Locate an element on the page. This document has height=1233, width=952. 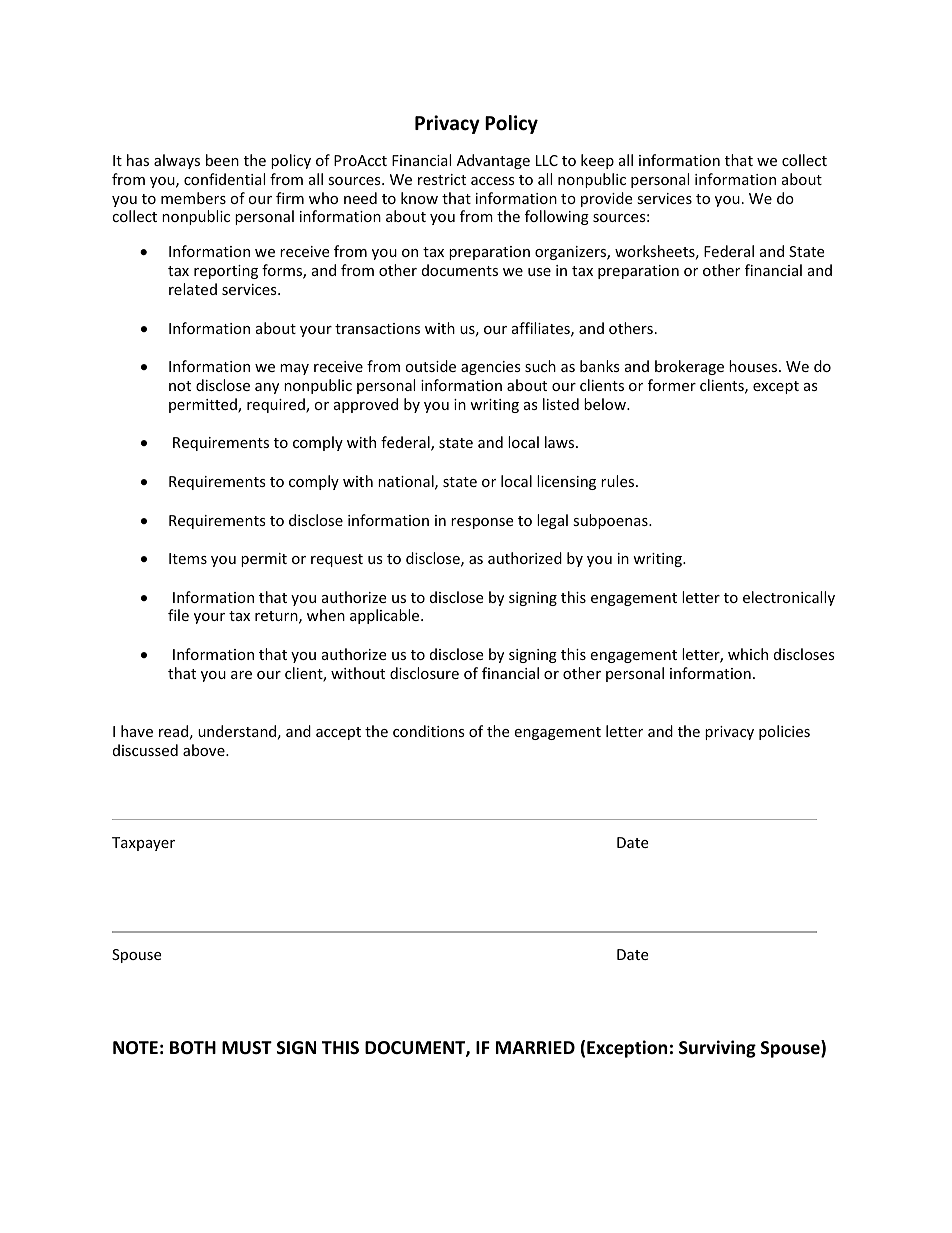
policies is located at coordinates (784, 732).
